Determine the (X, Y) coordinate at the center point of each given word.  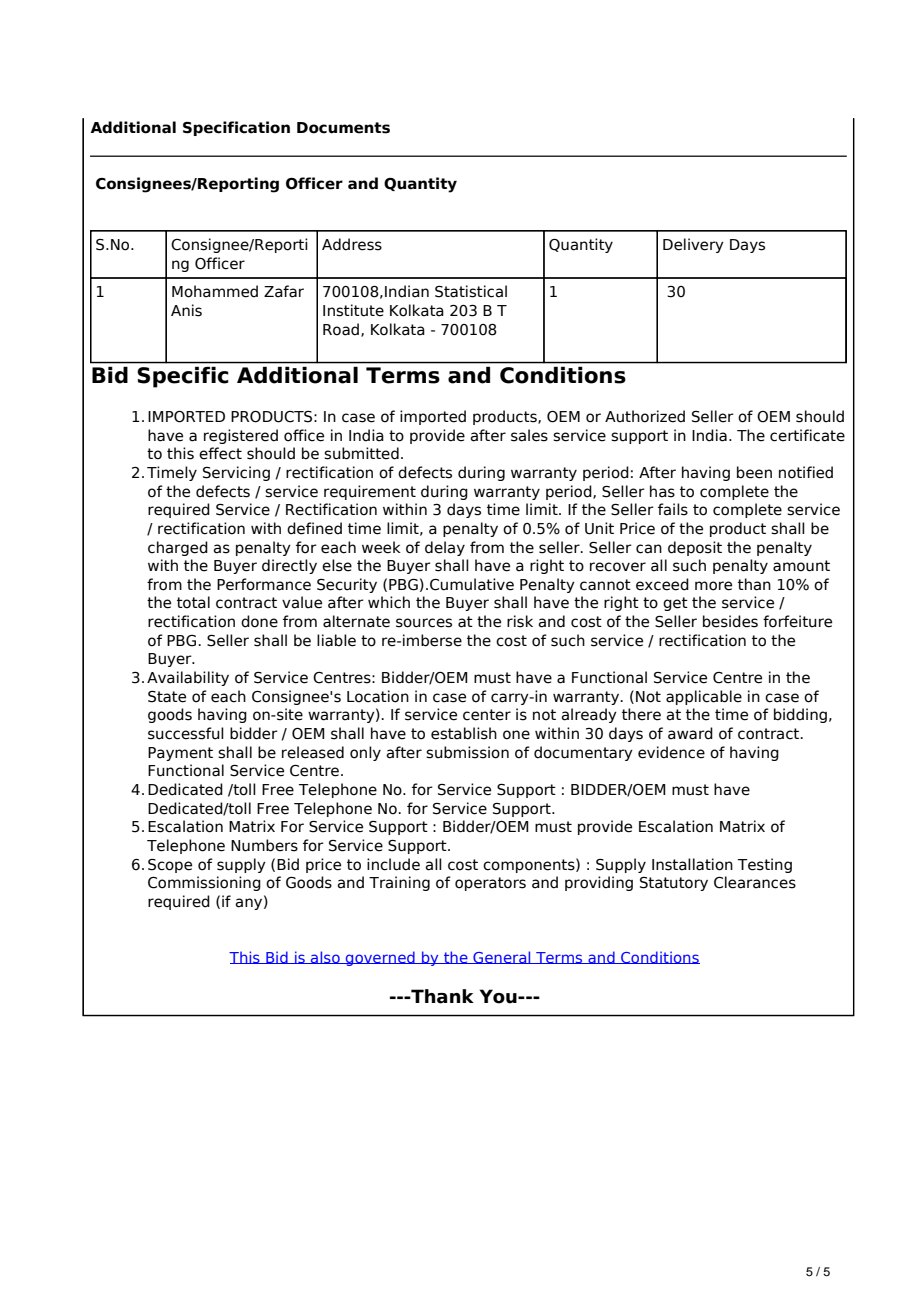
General (502, 957)
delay (445, 548)
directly (289, 566)
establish (464, 733)
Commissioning (204, 883)
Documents (343, 128)
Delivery (693, 245)
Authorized (645, 416)
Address (352, 244)
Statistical (471, 291)
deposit (695, 548)
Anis (186, 310)
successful (186, 733)
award (690, 733)
